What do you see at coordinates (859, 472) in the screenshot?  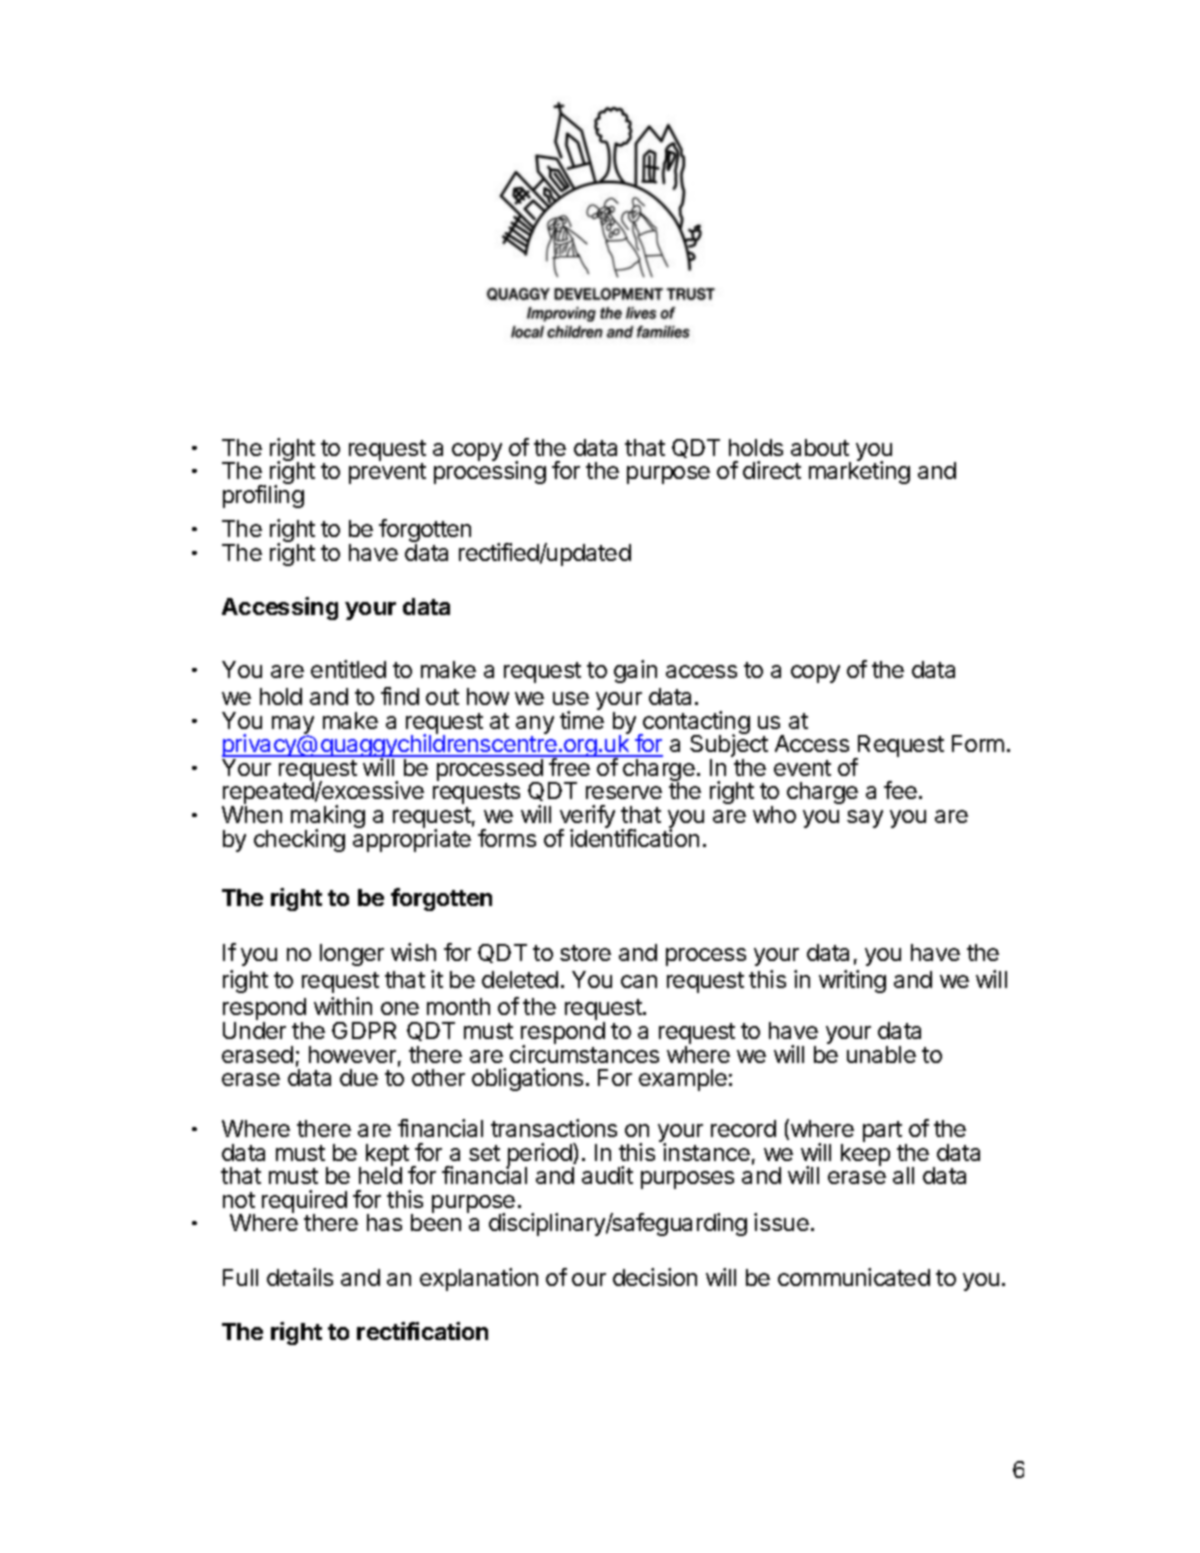 I see `marketing` at bounding box center [859, 472].
